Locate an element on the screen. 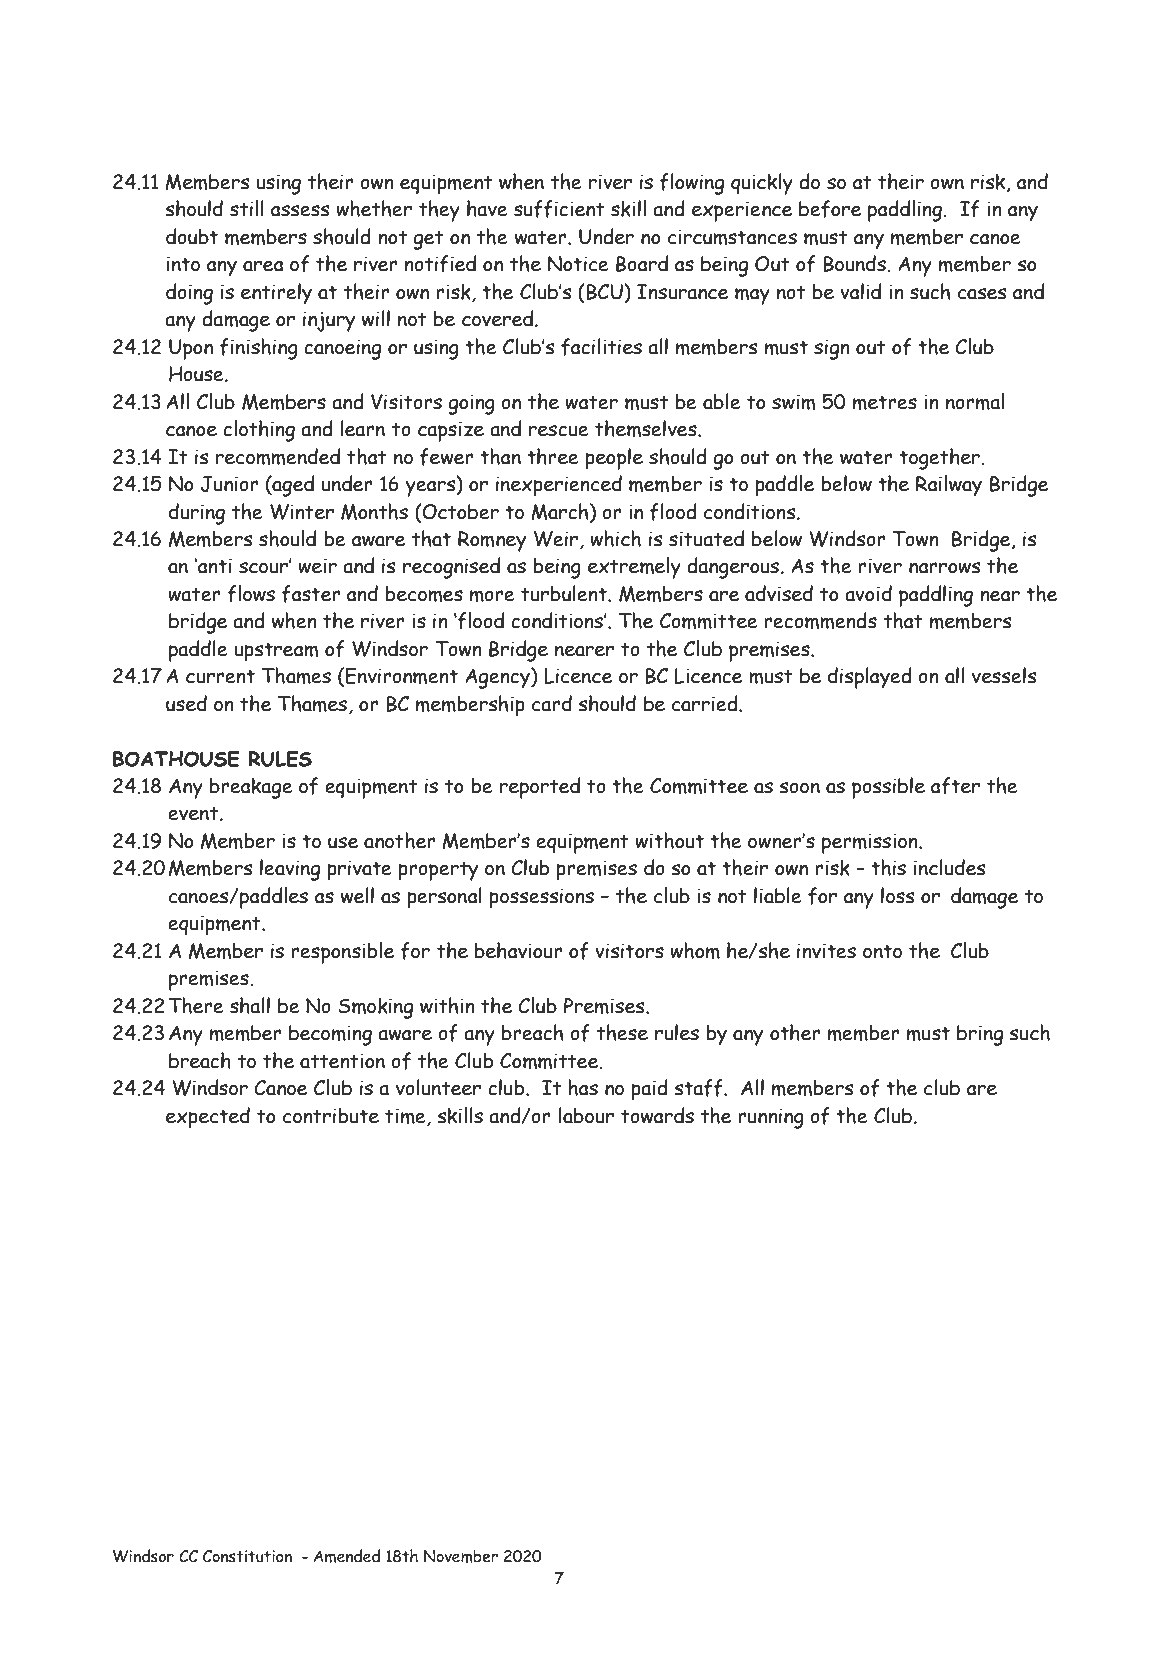 This screenshot has width=1173, height=1659. assess is located at coordinates (300, 211).
